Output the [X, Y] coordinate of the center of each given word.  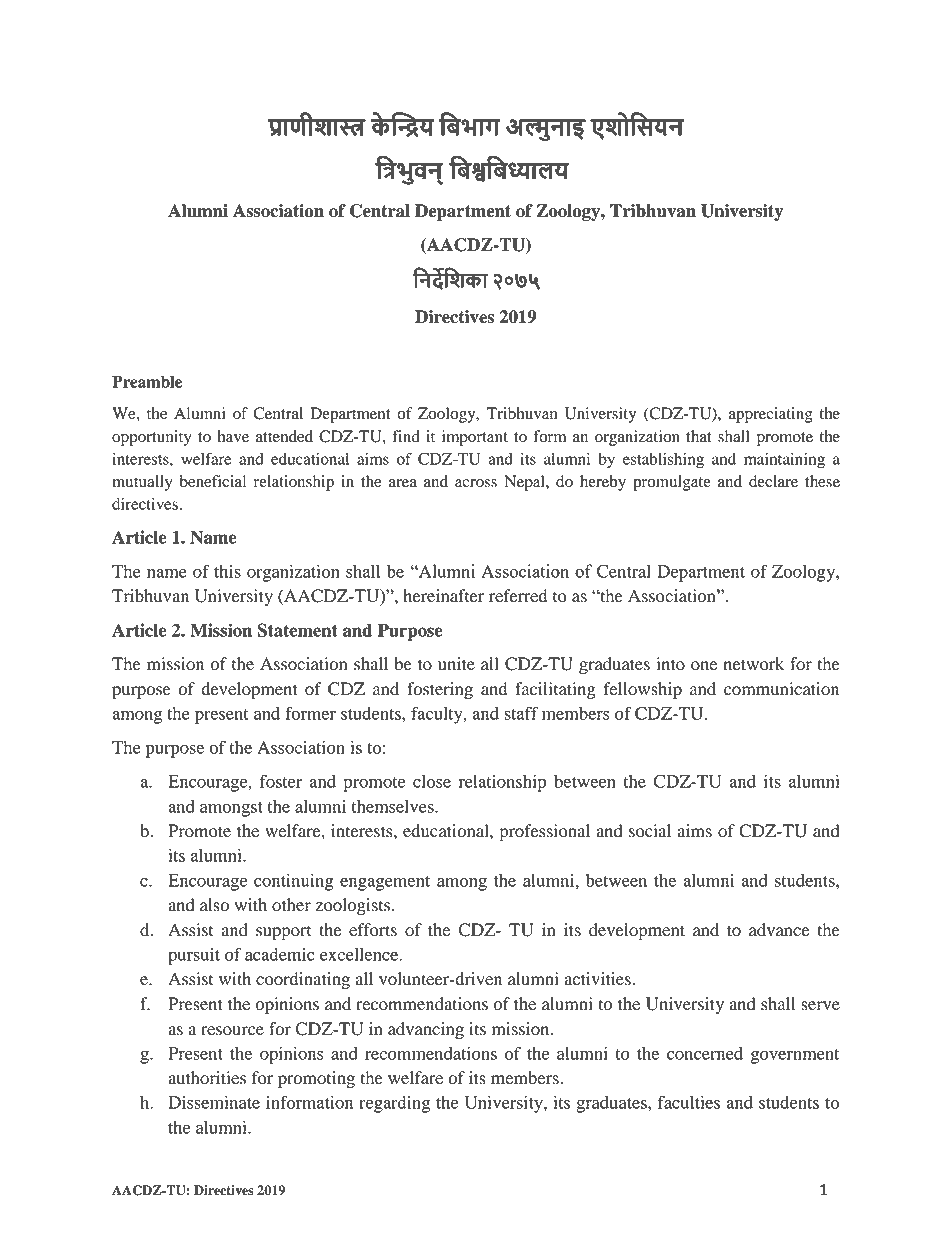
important [475, 438]
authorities [207, 1078]
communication [781, 689]
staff [521, 713]
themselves [394, 806]
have [233, 436]
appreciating [771, 415]
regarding [394, 1104]
